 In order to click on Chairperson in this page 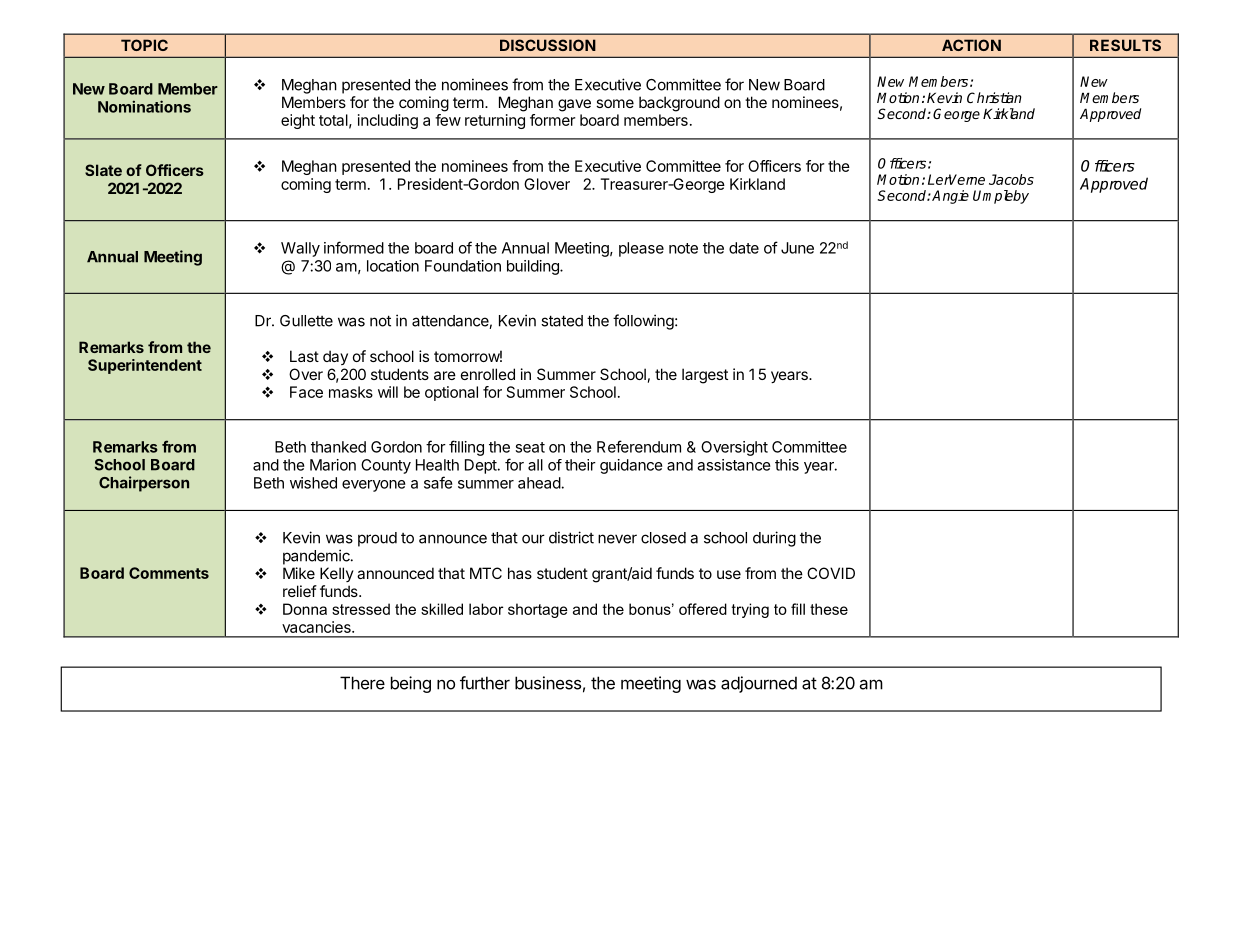, I will do `click(144, 484)`.
